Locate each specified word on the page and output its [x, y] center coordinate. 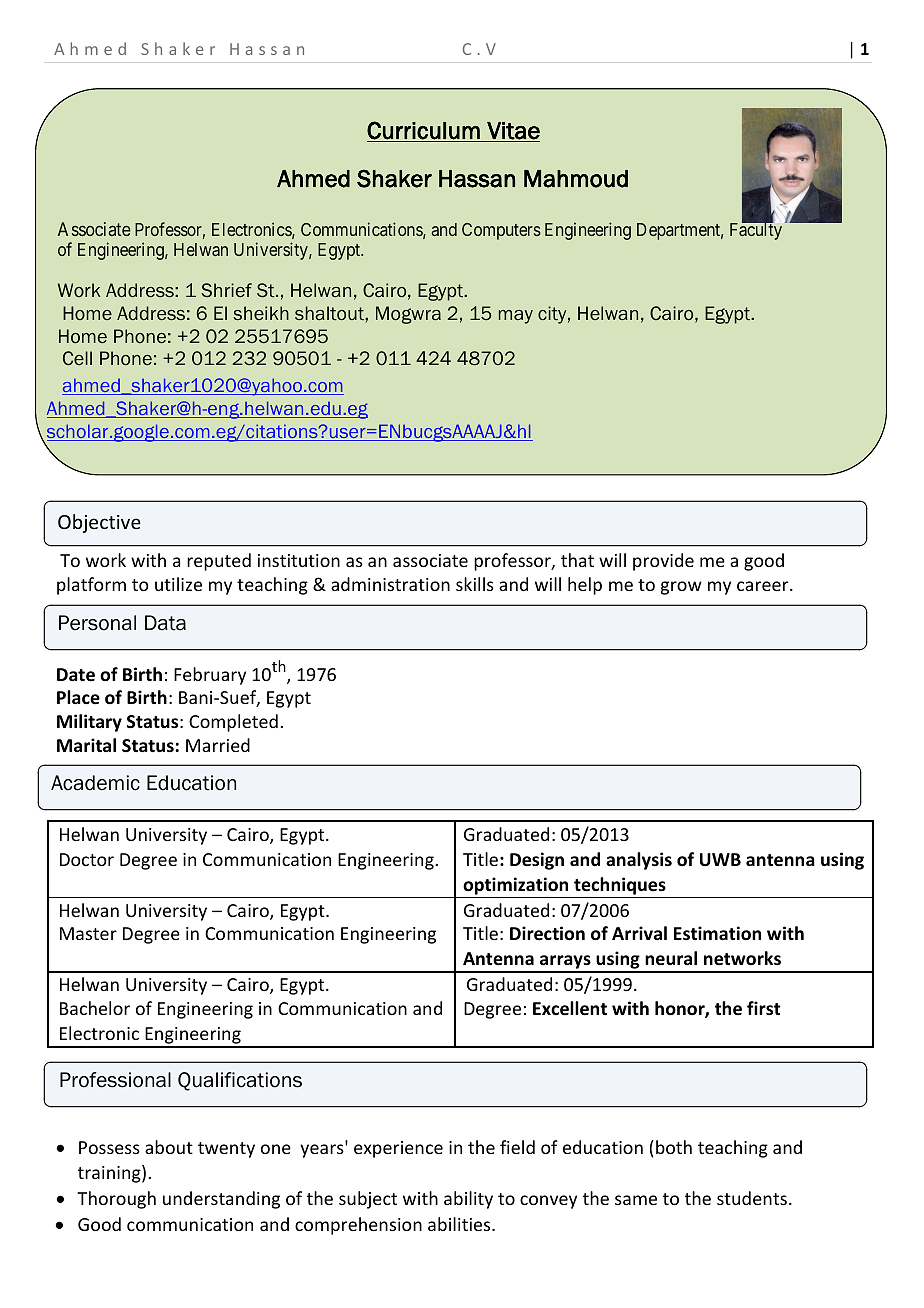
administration [390, 584]
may [516, 317]
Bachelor [95, 1008]
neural [671, 958]
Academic [95, 783]
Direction [547, 933]
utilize [178, 584]
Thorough [116, 1200]
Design [537, 861]
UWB [720, 859]
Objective [99, 523]
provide [663, 562]
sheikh [261, 313]
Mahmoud [576, 179]
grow [681, 588]
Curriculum [424, 131]
